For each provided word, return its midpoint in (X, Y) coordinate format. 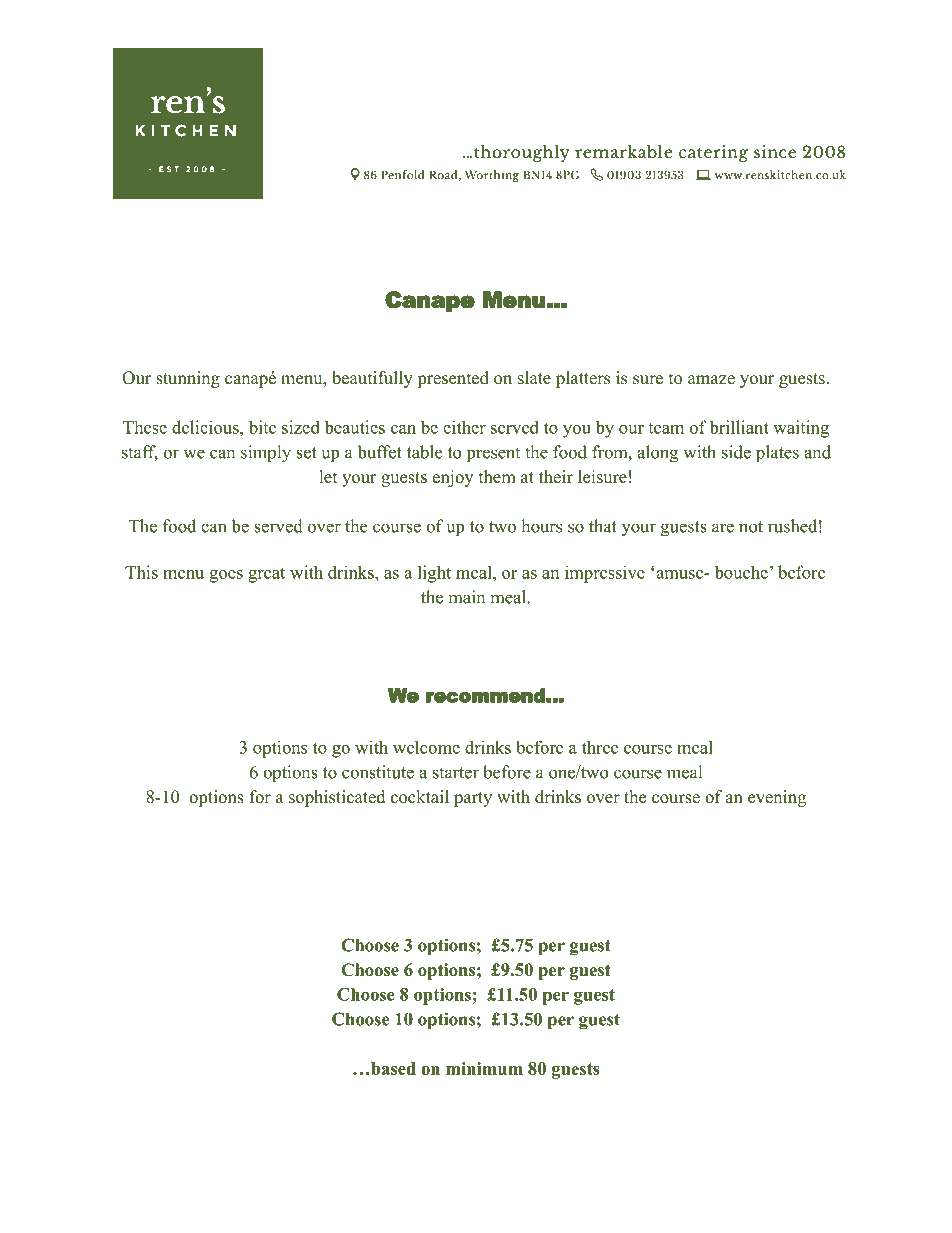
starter (456, 773)
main (466, 597)
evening (777, 798)
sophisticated (337, 798)
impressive (605, 574)
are (723, 528)
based (393, 1068)
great (266, 575)
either (464, 427)
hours (541, 526)
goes (226, 576)
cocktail (420, 797)
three (600, 747)
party (473, 799)
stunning (188, 379)
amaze (711, 380)
